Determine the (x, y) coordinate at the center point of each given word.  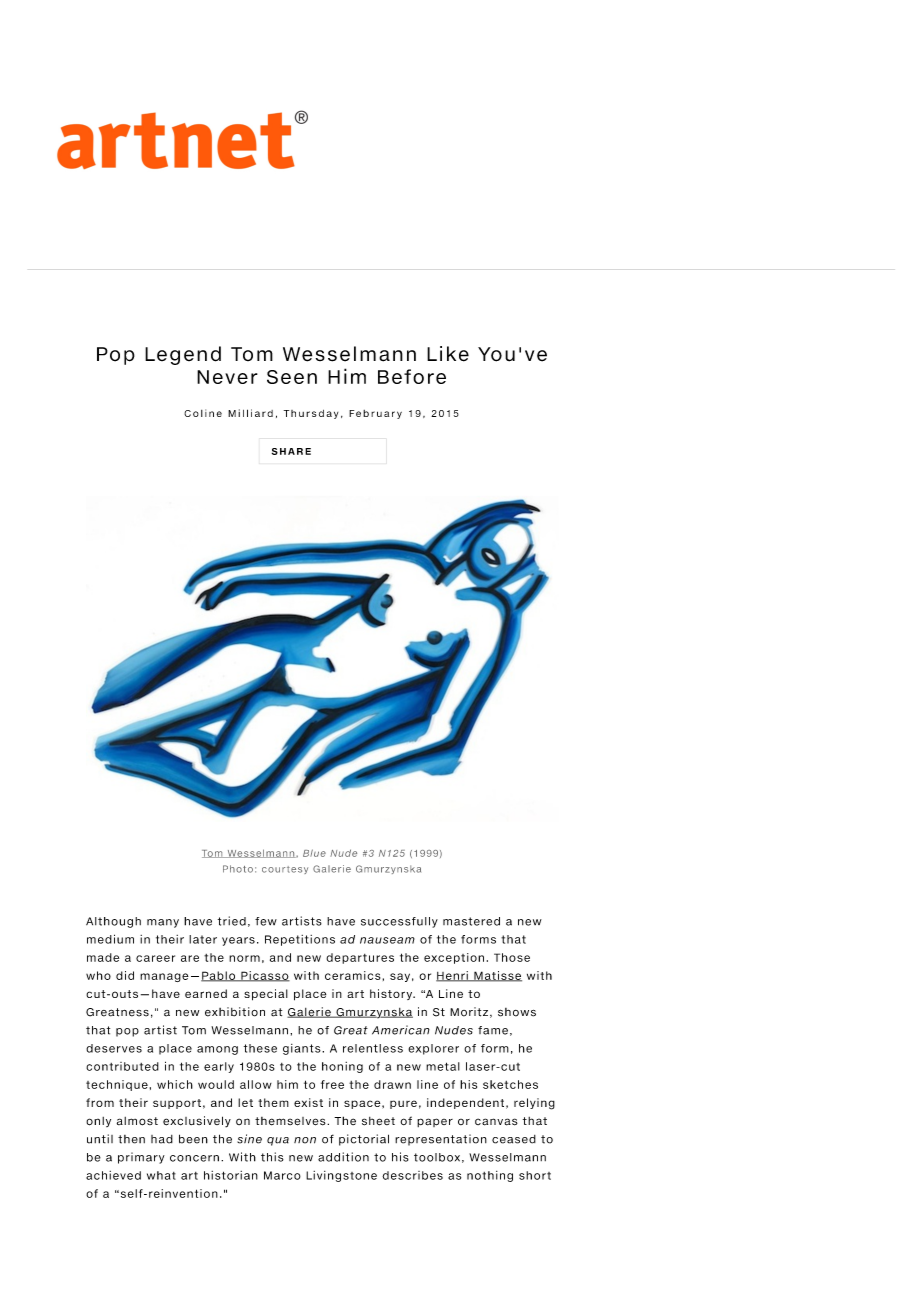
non (305, 1140)
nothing (490, 1176)
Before (412, 376)
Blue (314, 853)
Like (448, 354)
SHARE (291, 451)
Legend (183, 355)
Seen (292, 377)
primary (141, 1158)
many (163, 923)
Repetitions (300, 940)
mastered (471, 921)
